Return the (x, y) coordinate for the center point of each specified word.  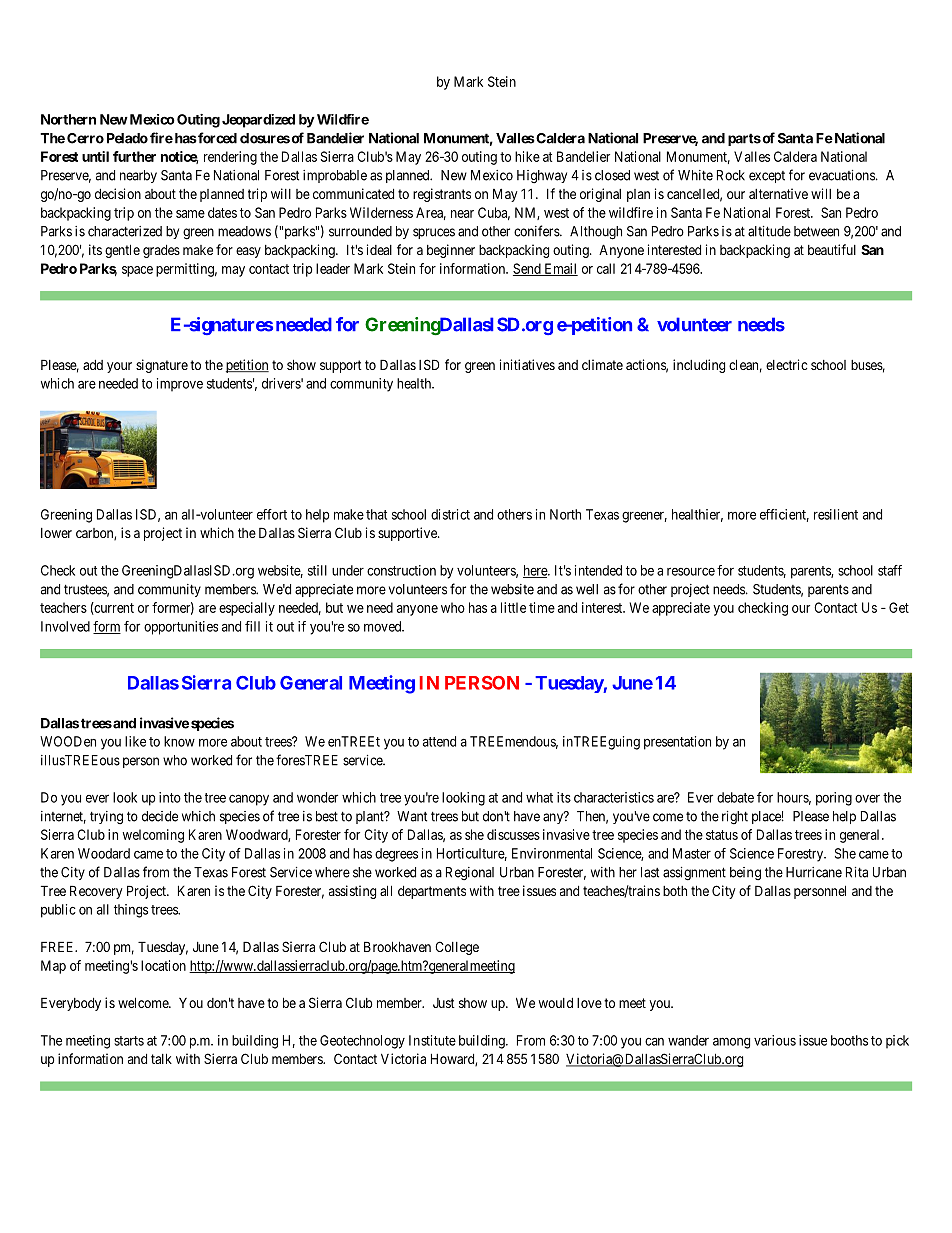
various (775, 1040)
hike (527, 156)
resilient (836, 514)
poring (834, 799)
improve (180, 385)
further (134, 156)
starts (129, 1041)
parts (744, 139)
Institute (432, 1040)
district (450, 514)
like (135, 741)
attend (439, 741)
